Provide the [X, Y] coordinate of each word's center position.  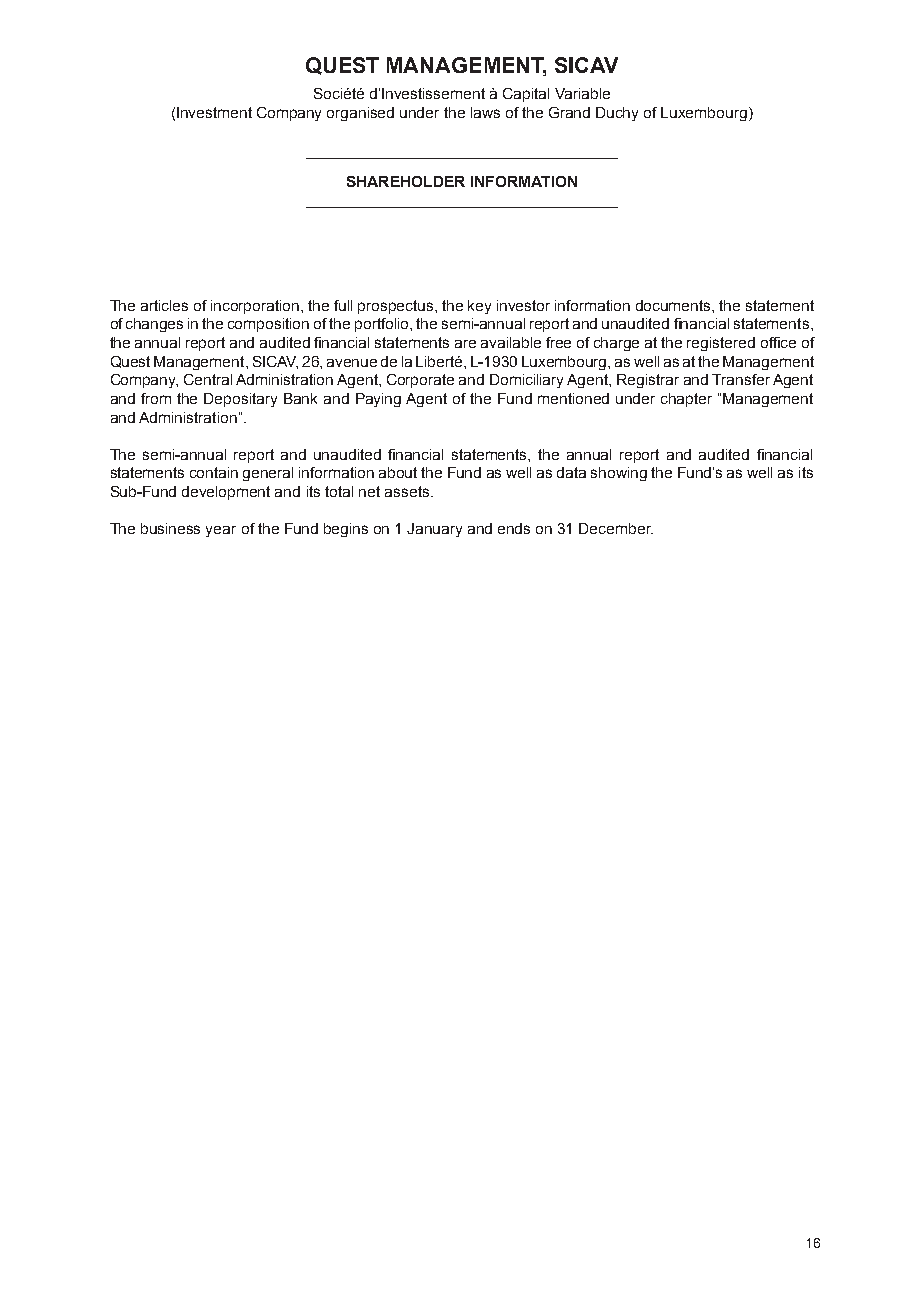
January [434, 530]
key [479, 307]
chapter [686, 400]
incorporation [256, 307]
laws [485, 112]
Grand [569, 112]
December [616, 528]
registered [721, 344]
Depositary [240, 400]
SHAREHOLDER [406, 181]
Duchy [617, 114]
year [221, 531]
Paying [378, 400]
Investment [214, 112]
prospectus [397, 307]
